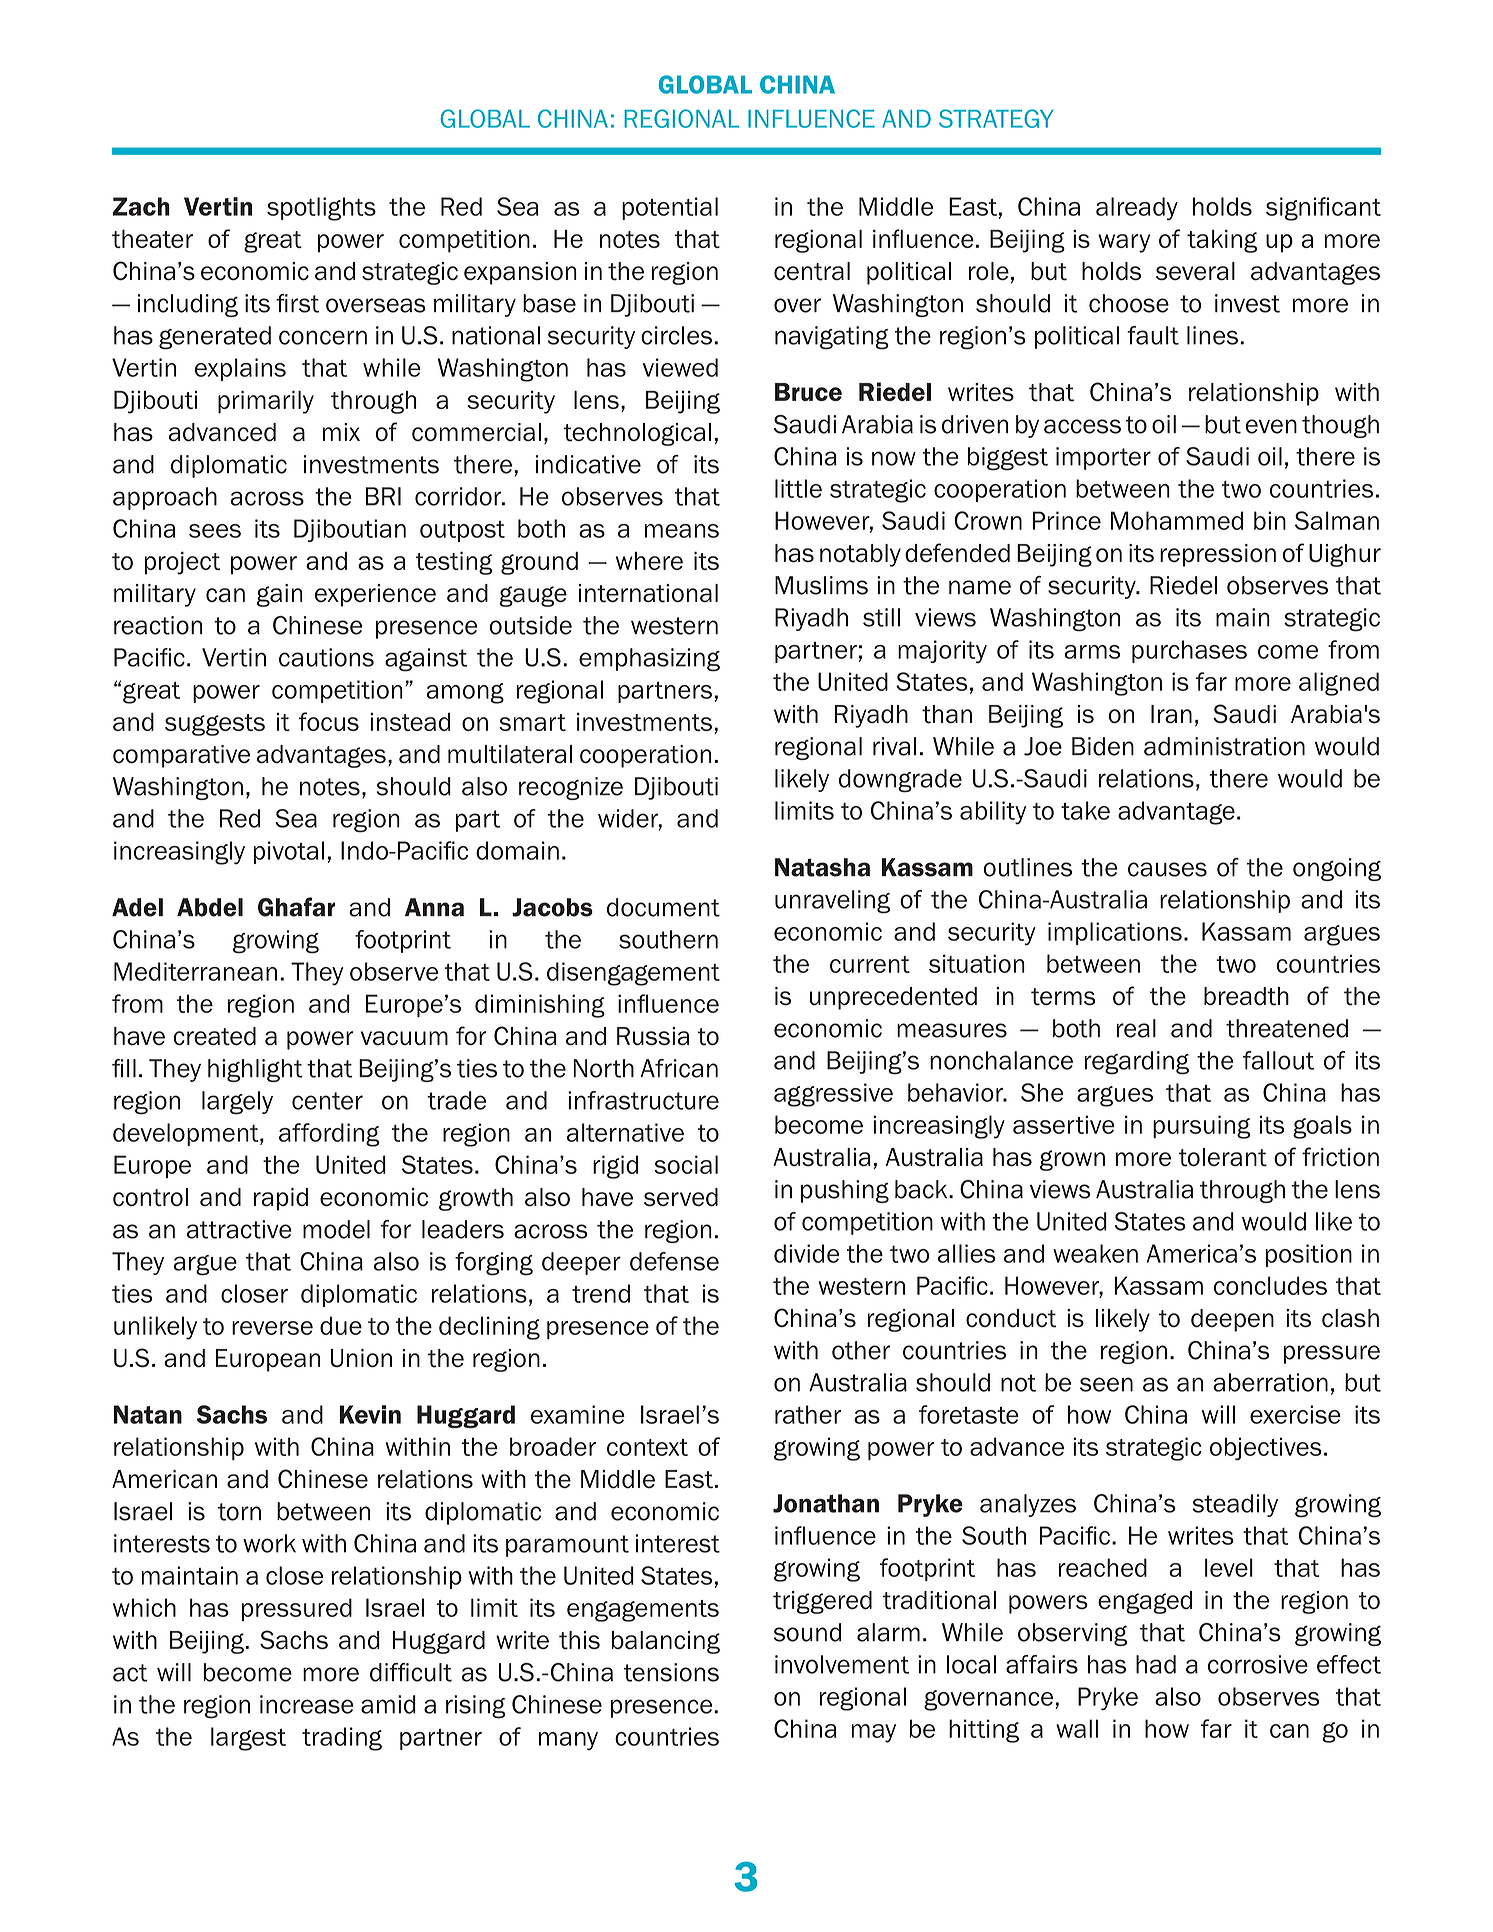 The image size is (1493, 1932). Describe the element at coordinates (307, 1704) in the screenshot. I see `increase` at that location.
